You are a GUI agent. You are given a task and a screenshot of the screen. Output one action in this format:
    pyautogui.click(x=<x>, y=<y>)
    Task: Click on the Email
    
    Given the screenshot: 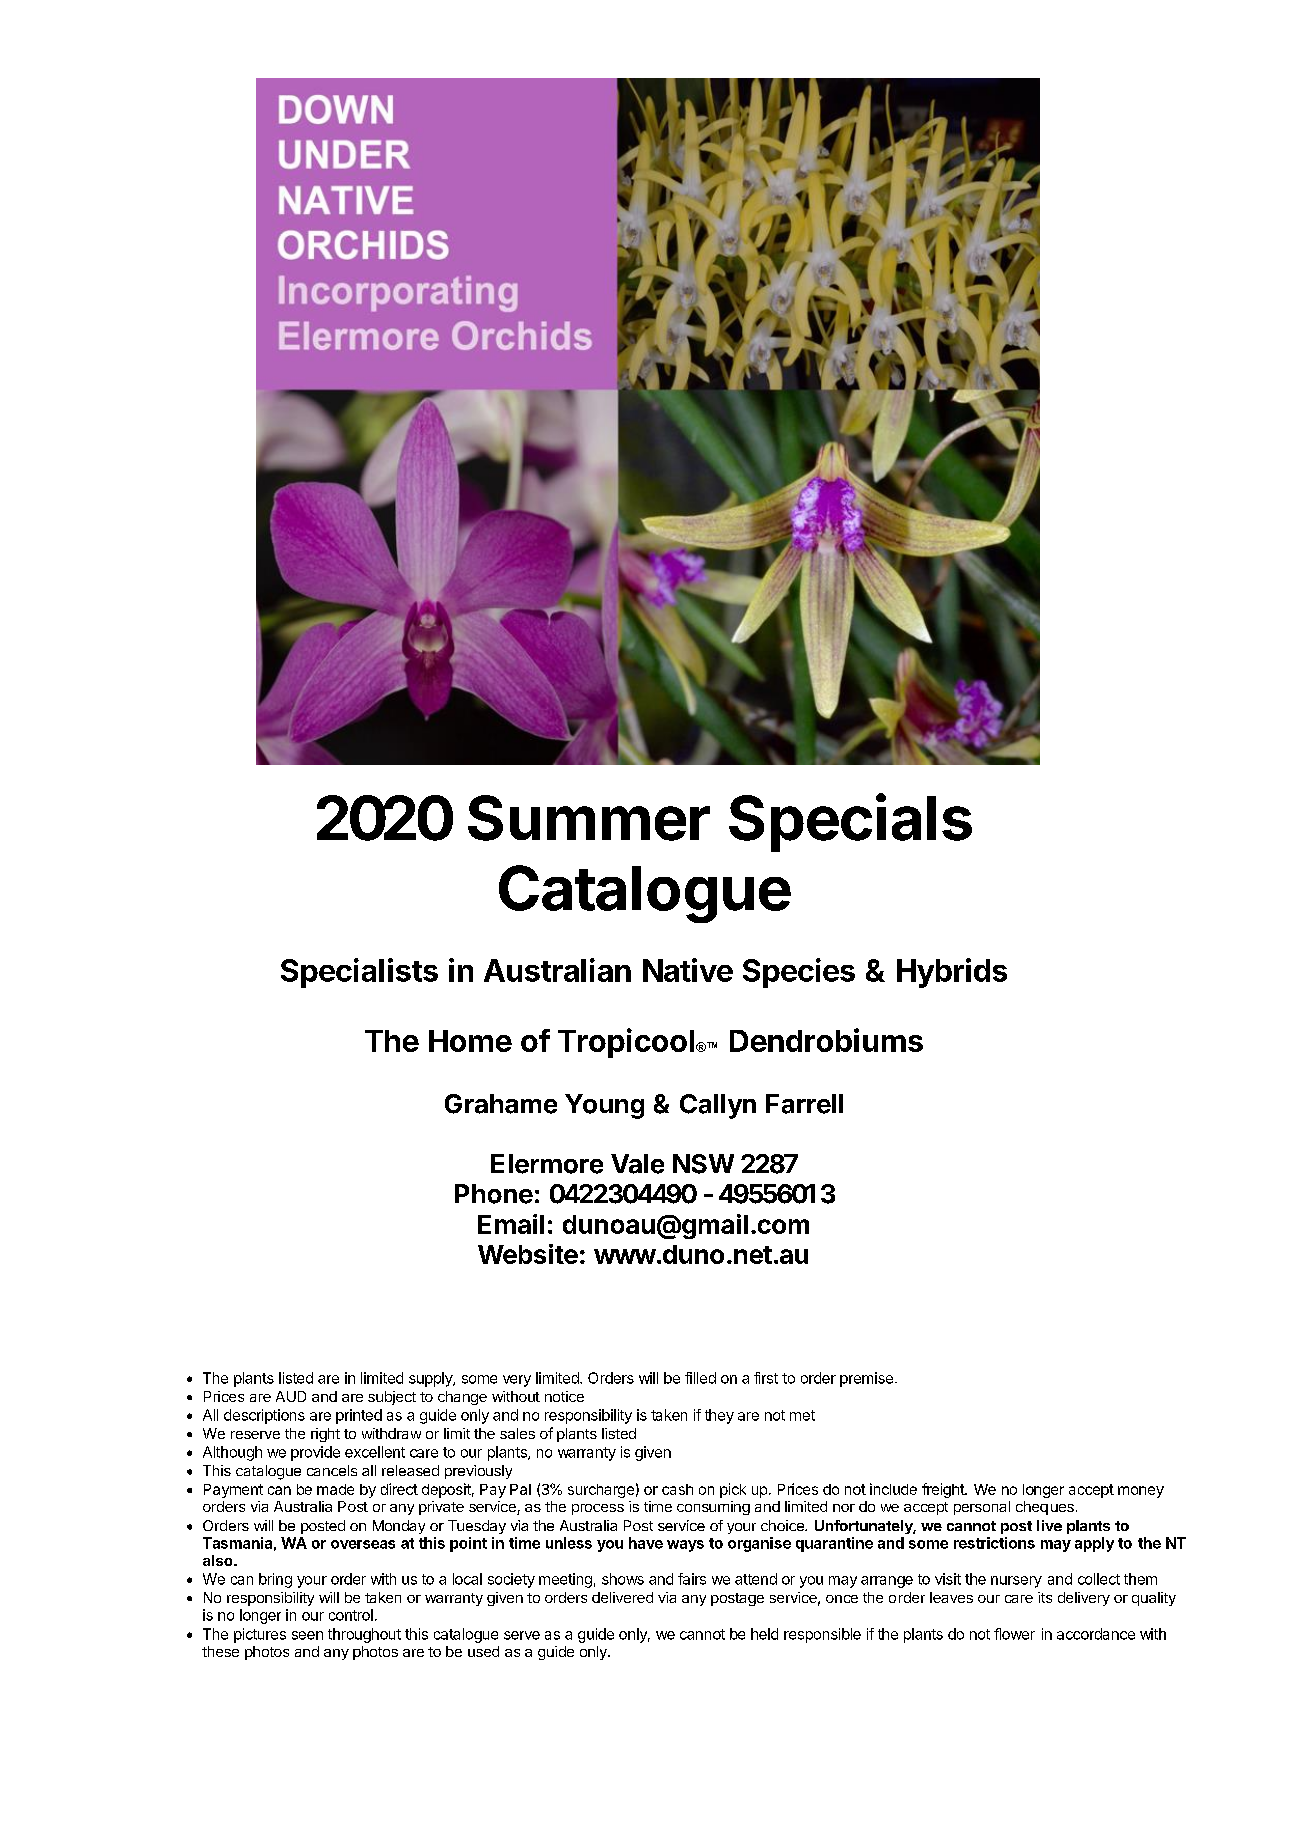 What is the action you would take?
    pyautogui.click(x=511, y=1224)
